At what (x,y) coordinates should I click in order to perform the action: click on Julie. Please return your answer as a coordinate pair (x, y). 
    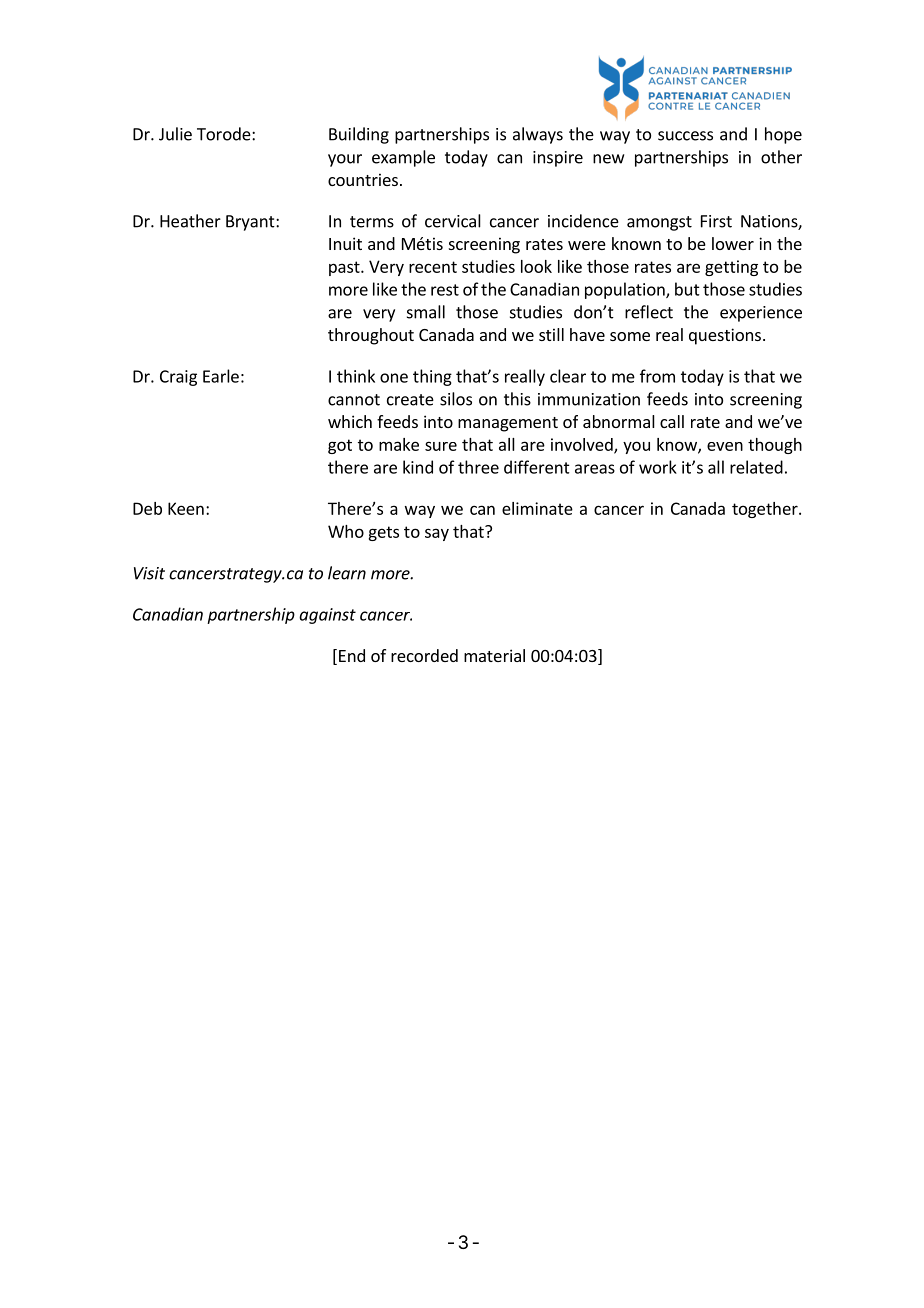
    Looking at the image, I should click on (175, 134).
